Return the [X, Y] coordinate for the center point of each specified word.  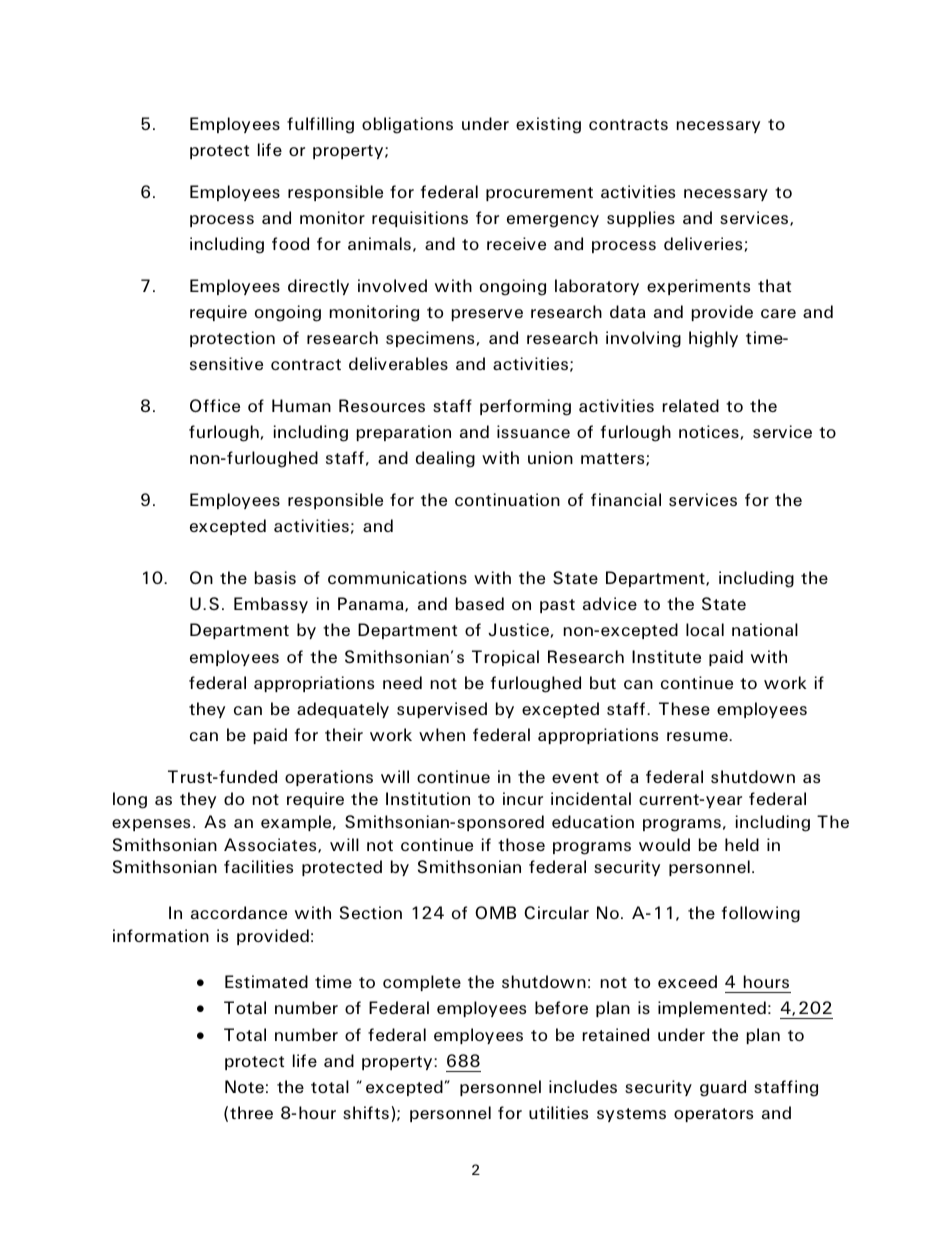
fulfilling [320, 125]
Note [244, 1086]
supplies [641, 219]
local [705, 629]
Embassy [271, 605]
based [480, 603]
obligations [407, 125]
